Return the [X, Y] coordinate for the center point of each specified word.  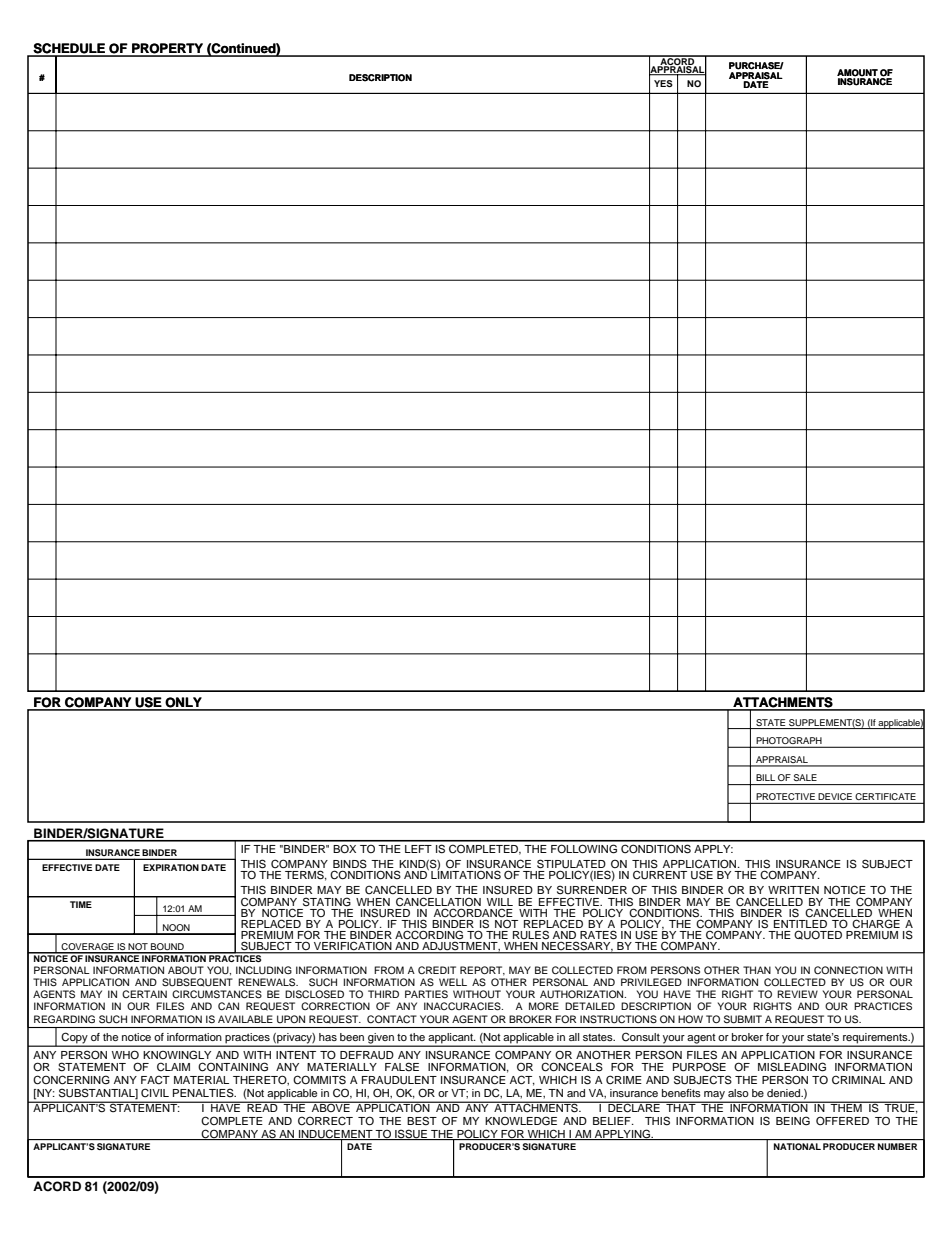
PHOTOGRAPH [789, 742]
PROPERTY [167, 49]
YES [663, 83]
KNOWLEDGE [521, 1121]
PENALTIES [204, 1093]
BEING [793, 1121]
